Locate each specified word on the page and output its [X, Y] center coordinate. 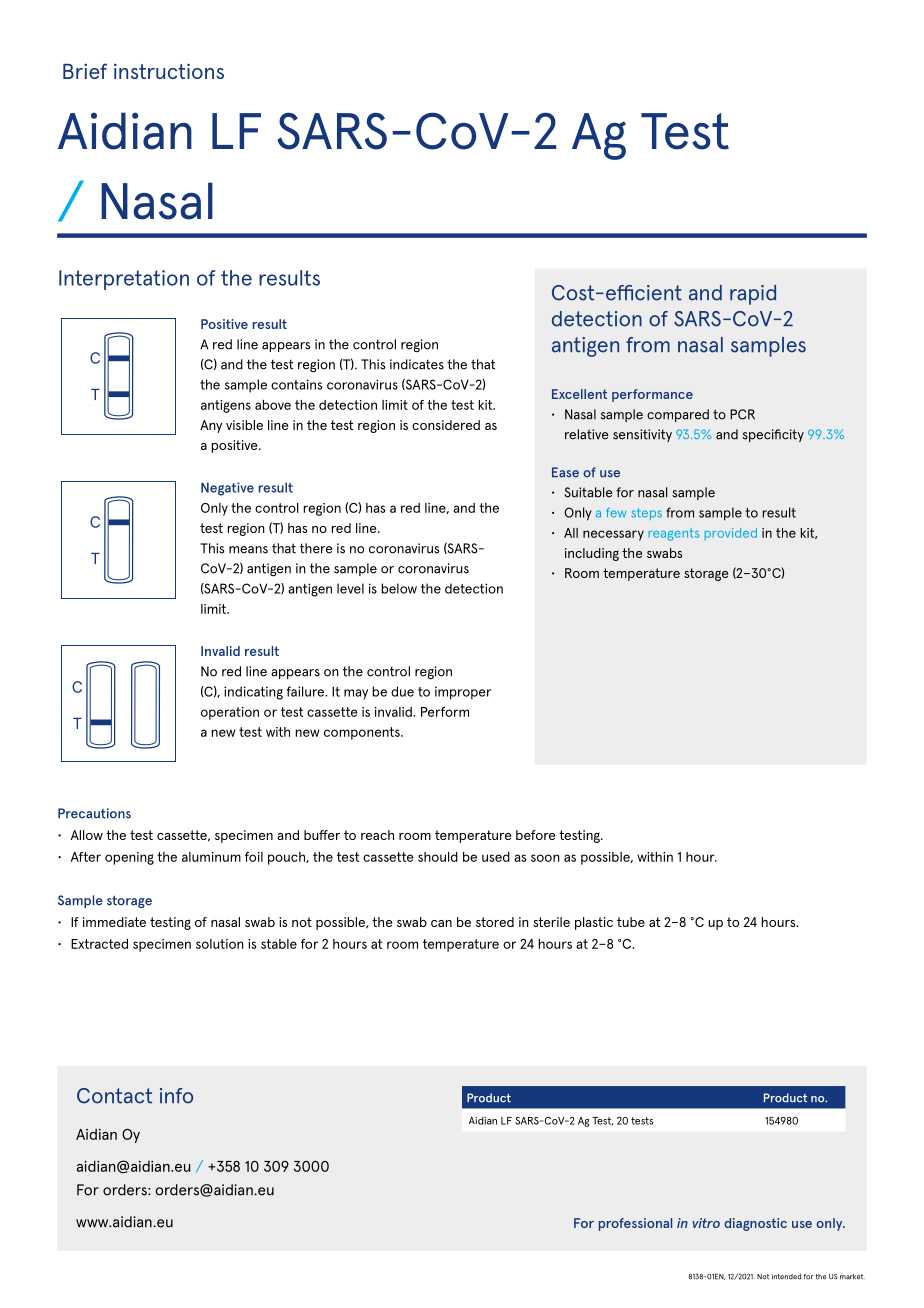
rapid [753, 295]
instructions [169, 71]
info [176, 1096]
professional [635, 1224]
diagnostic [755, 1224]
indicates [417, 364]
